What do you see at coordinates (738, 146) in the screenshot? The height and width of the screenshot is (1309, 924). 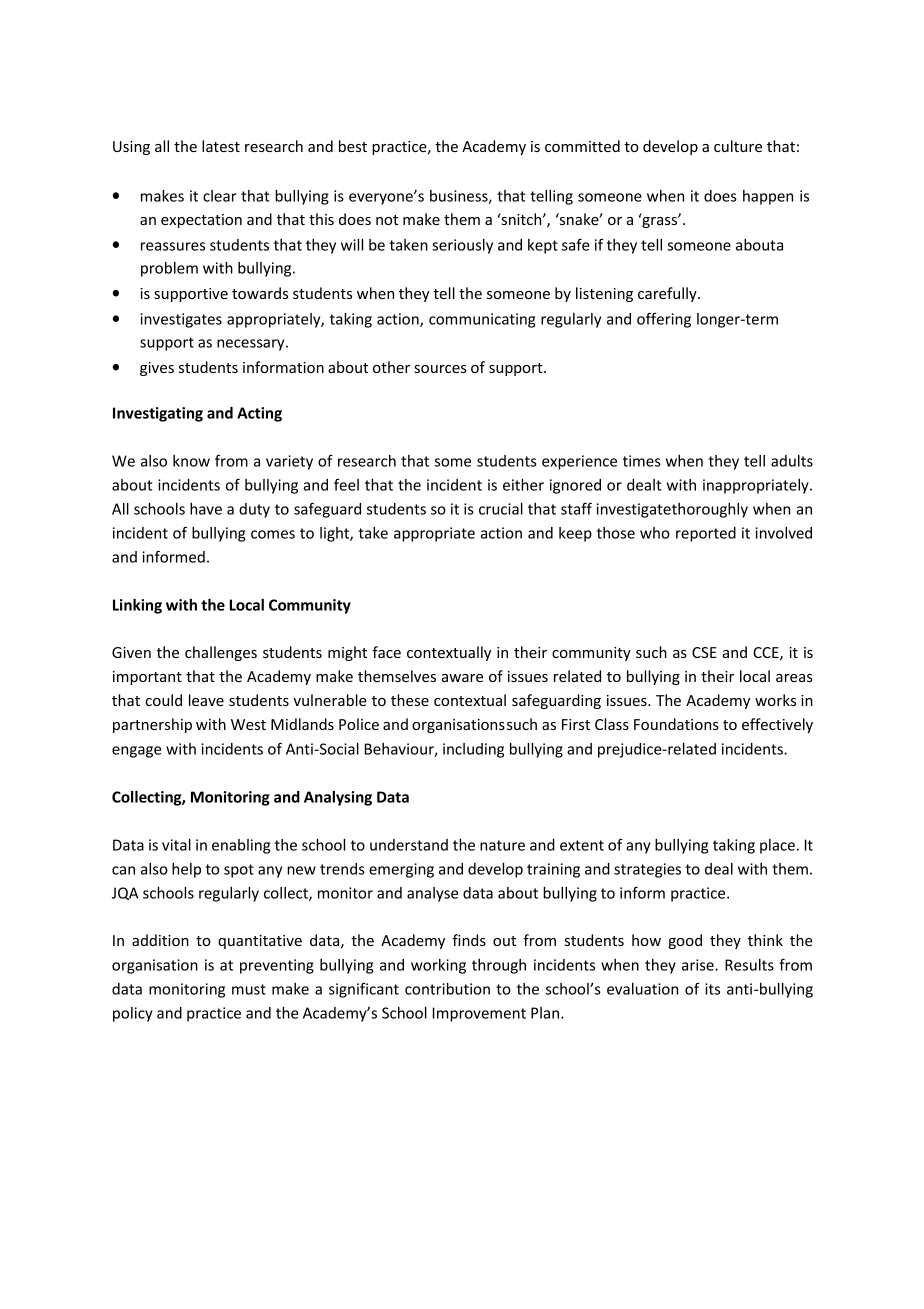 I see `culture` at bounding box center [738, 146].
